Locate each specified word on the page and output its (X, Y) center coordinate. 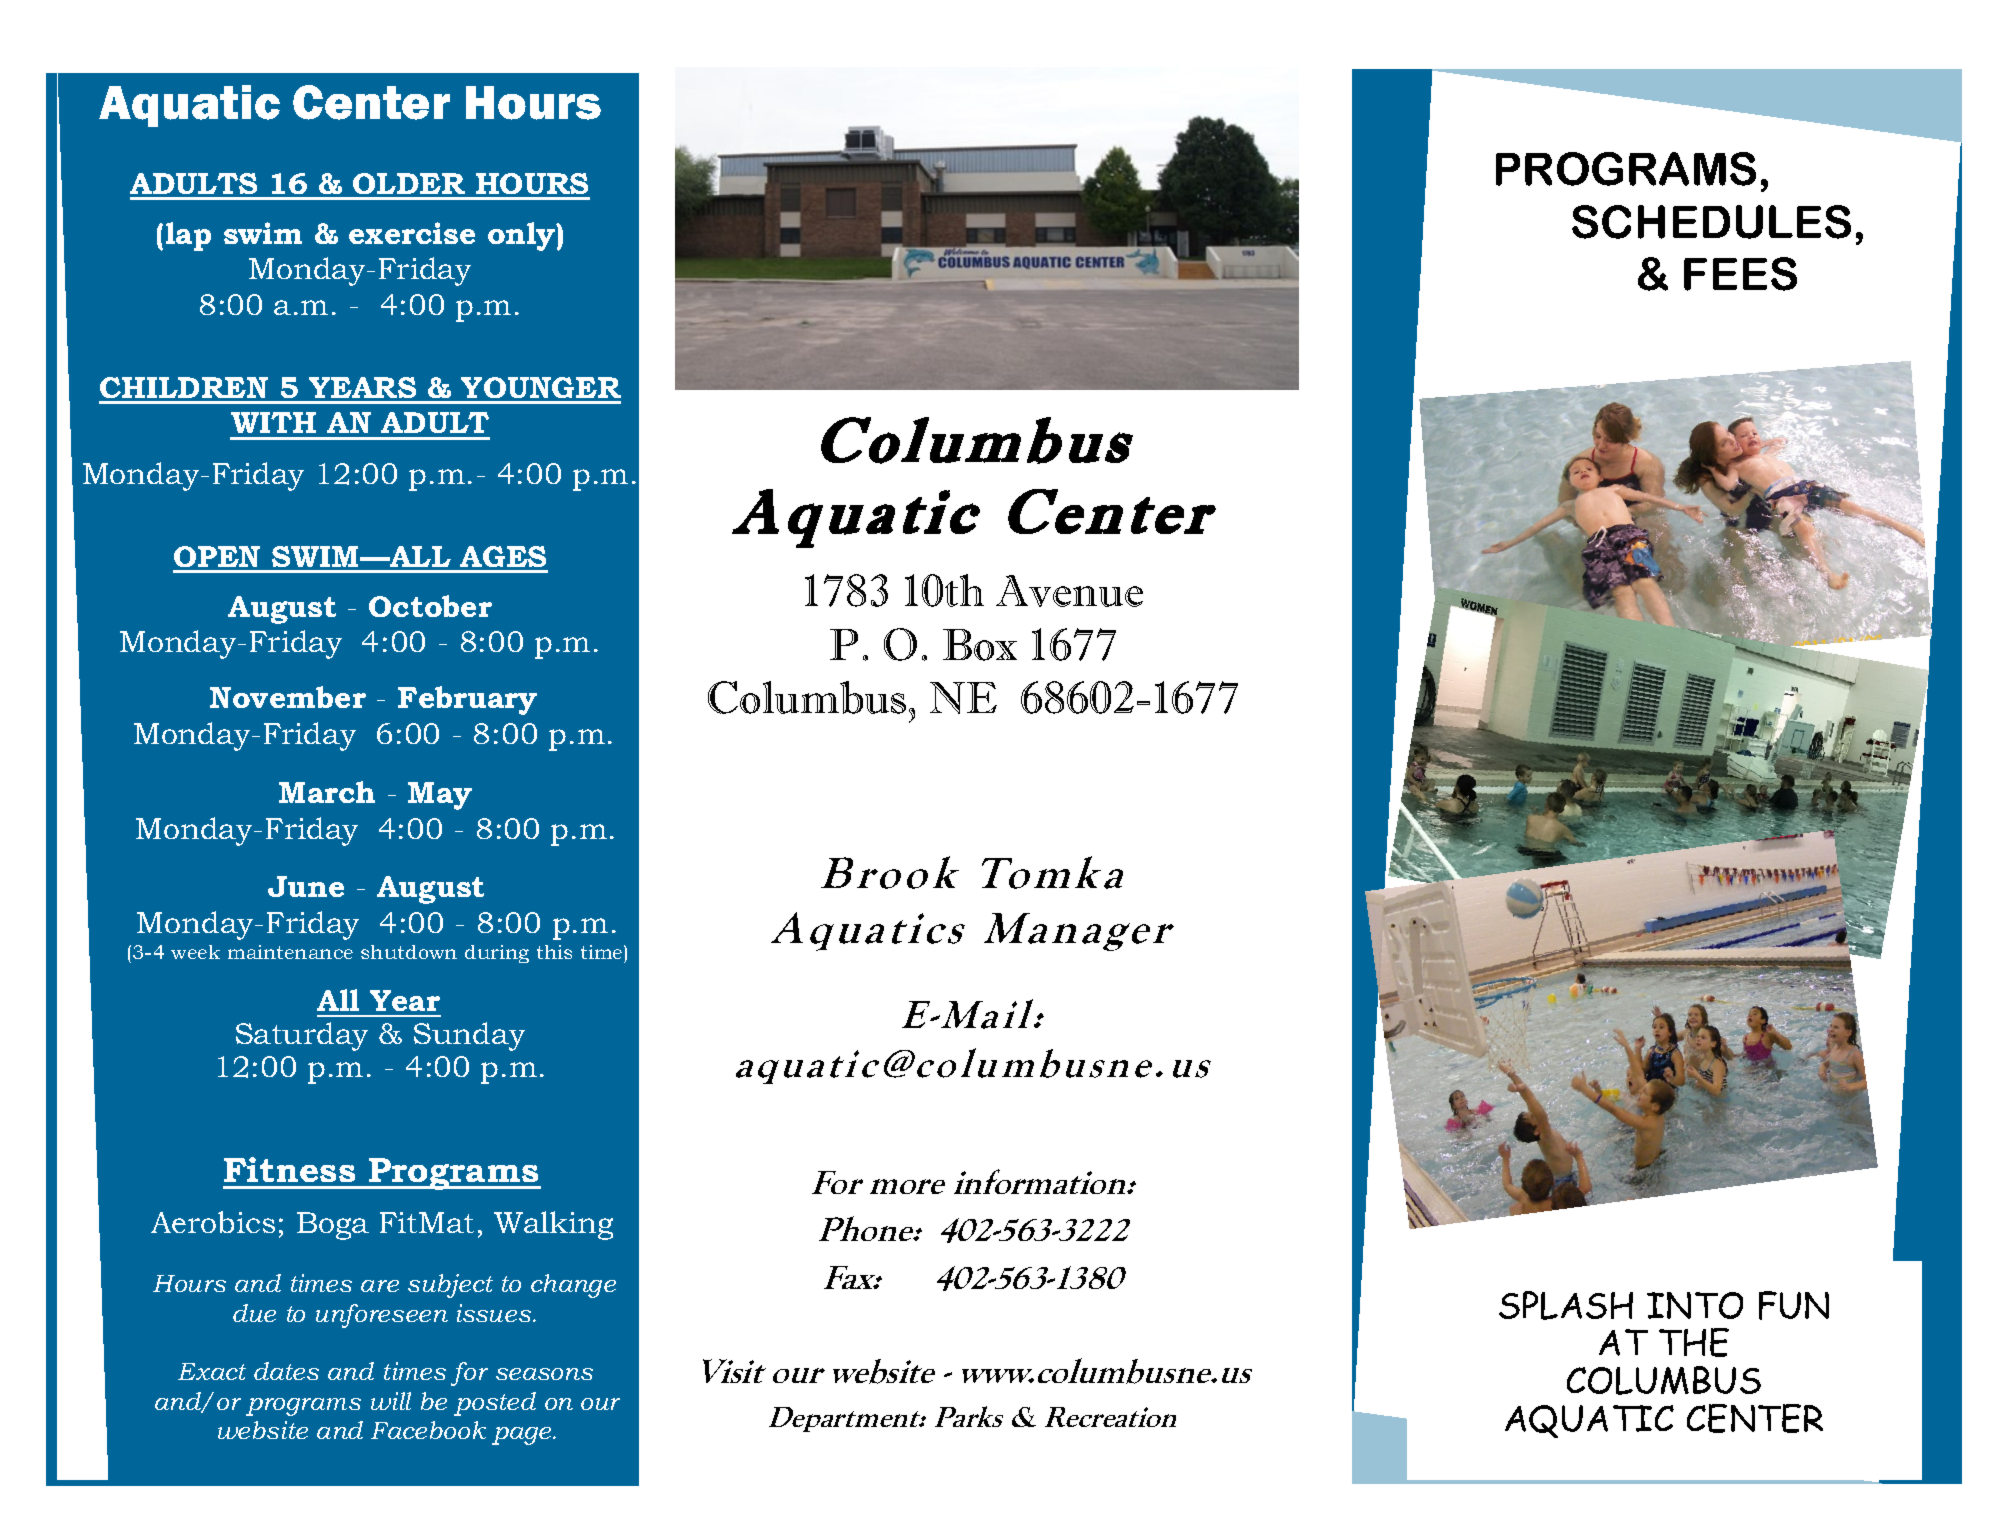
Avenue (1069, 591)
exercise (412, 233)
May (440, 796)
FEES (1740, 274)
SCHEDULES (1711, 222)
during (497, 954)
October (430, 606)
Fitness (289, 1169)
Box (980, 645)
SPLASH (1566, 1305)
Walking (553, 1225)
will (391, 1401)
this (554, 952)
